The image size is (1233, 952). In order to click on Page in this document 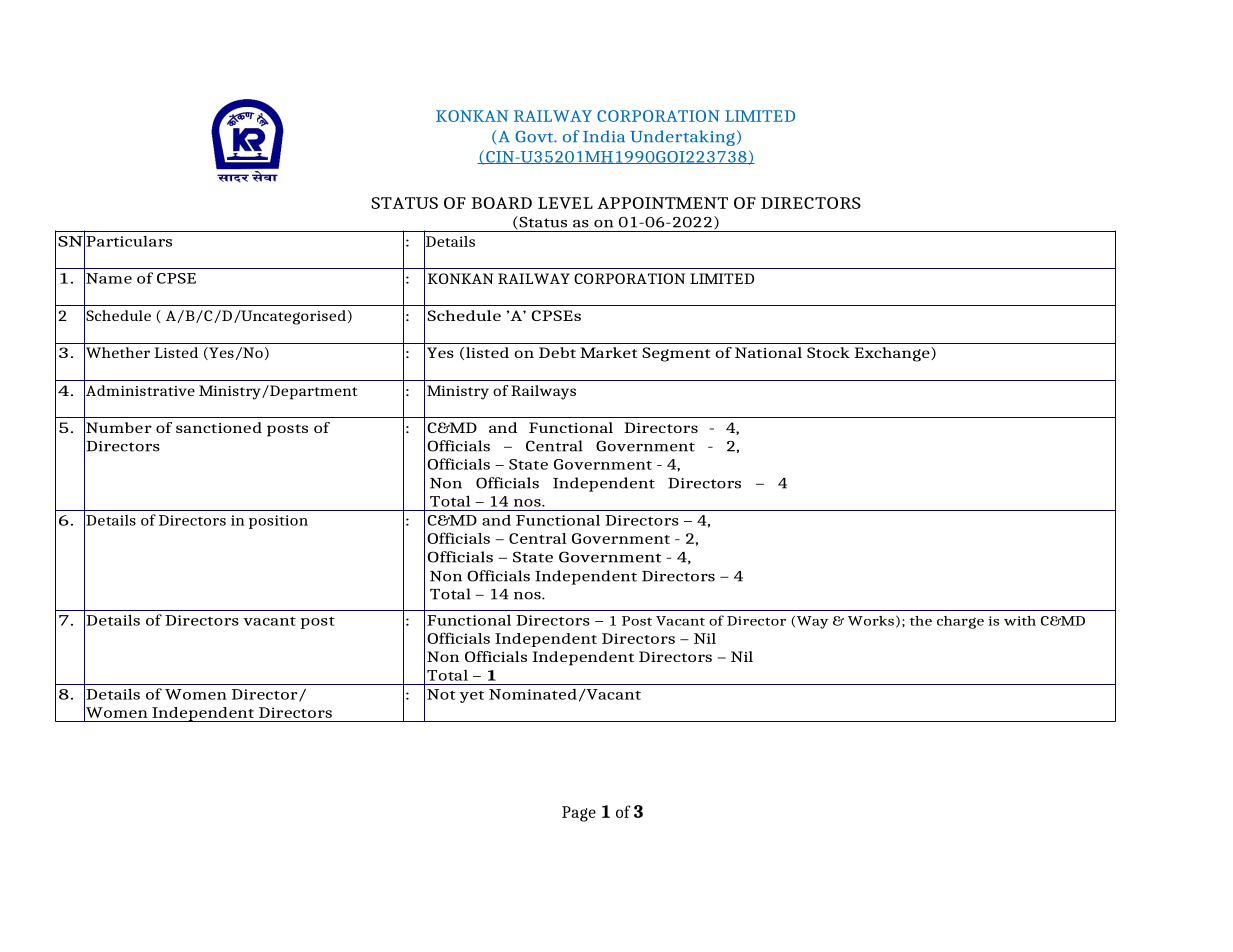, I will do `click(579, 814)`.
